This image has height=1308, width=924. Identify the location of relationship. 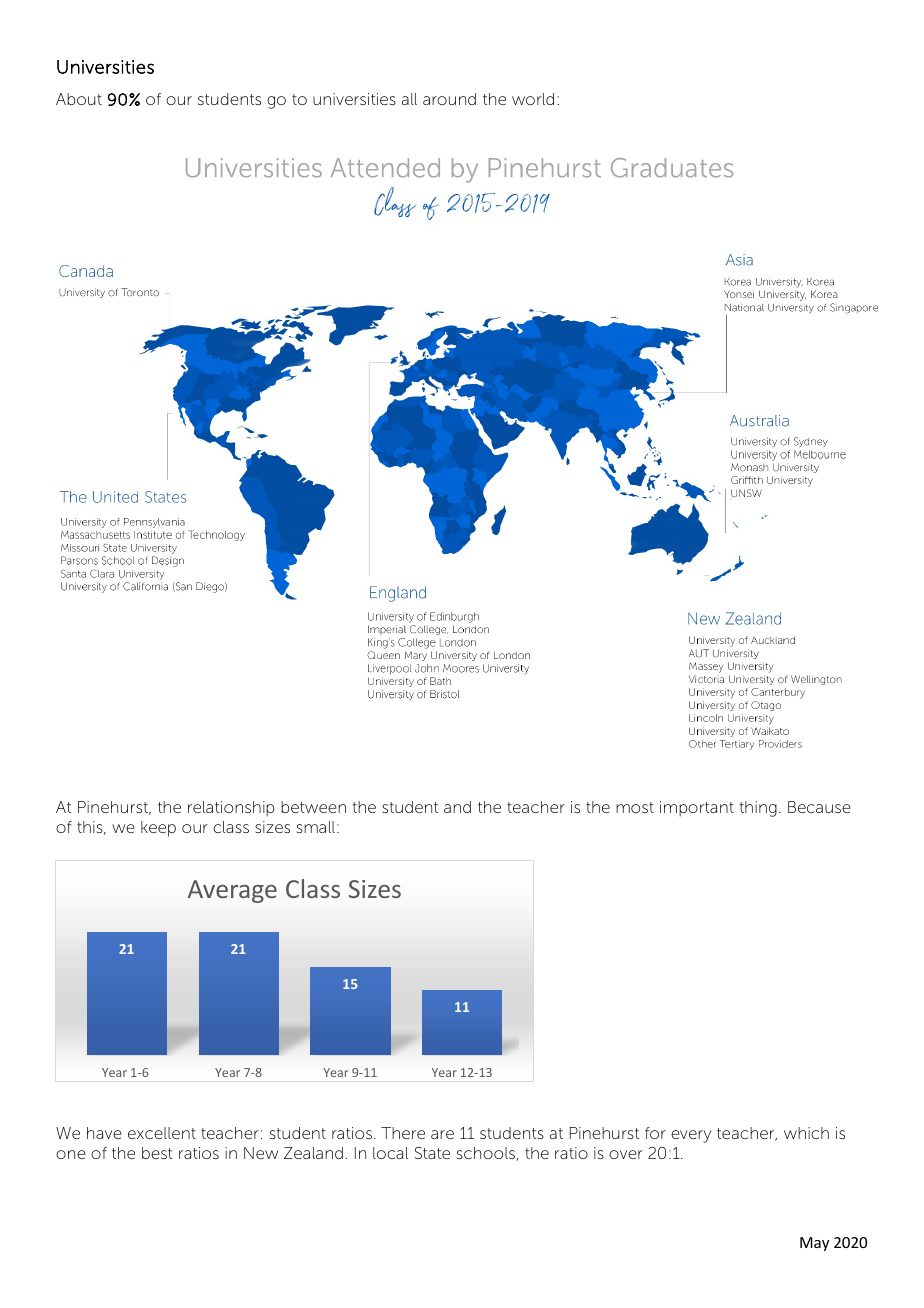
(231, 809).
